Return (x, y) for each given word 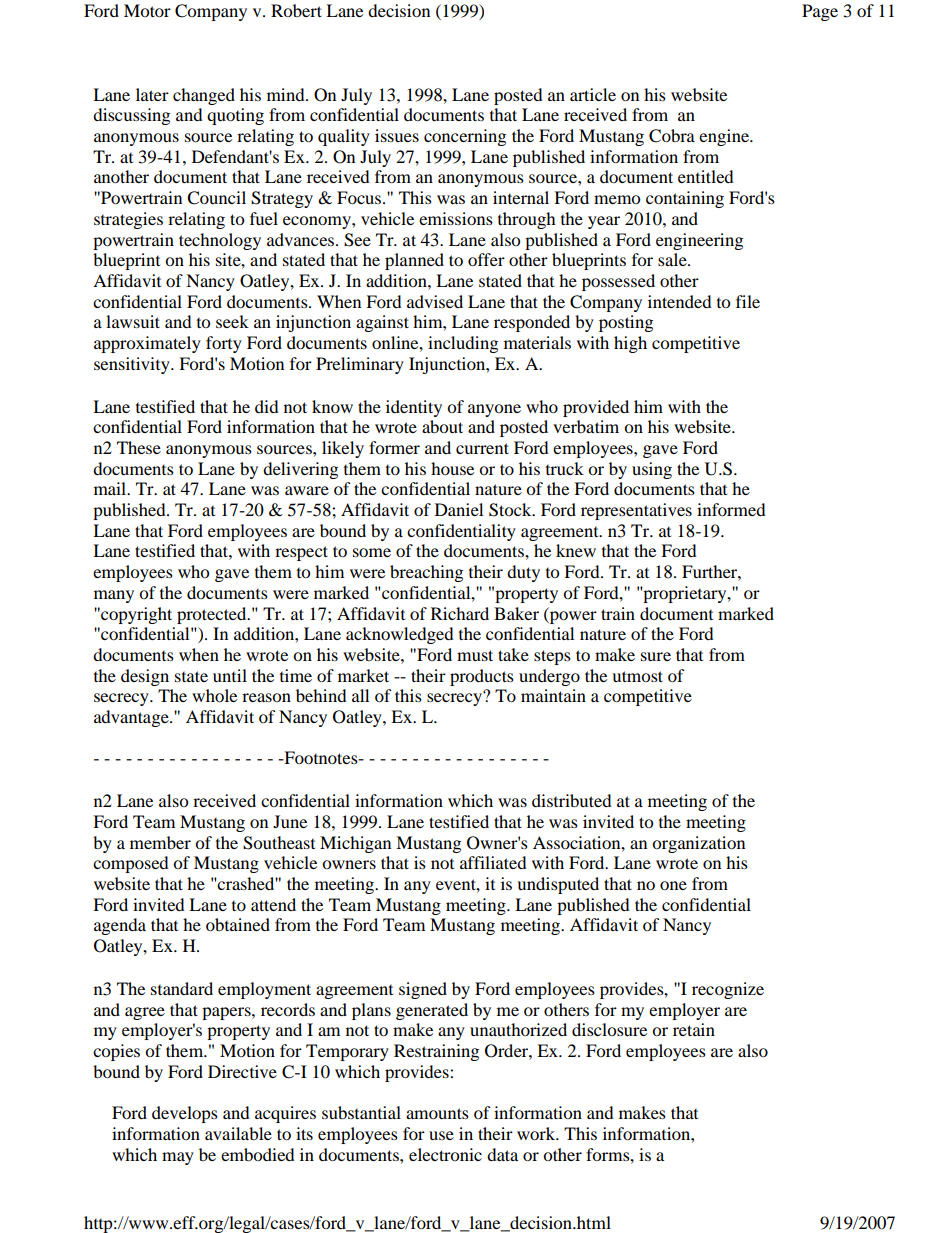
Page (820, 12)
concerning (465, 137)
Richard (460, 613)
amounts (437, 1113)
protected (213, 615)
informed (731, 509)
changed (204, 96)
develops (185, 1114)
